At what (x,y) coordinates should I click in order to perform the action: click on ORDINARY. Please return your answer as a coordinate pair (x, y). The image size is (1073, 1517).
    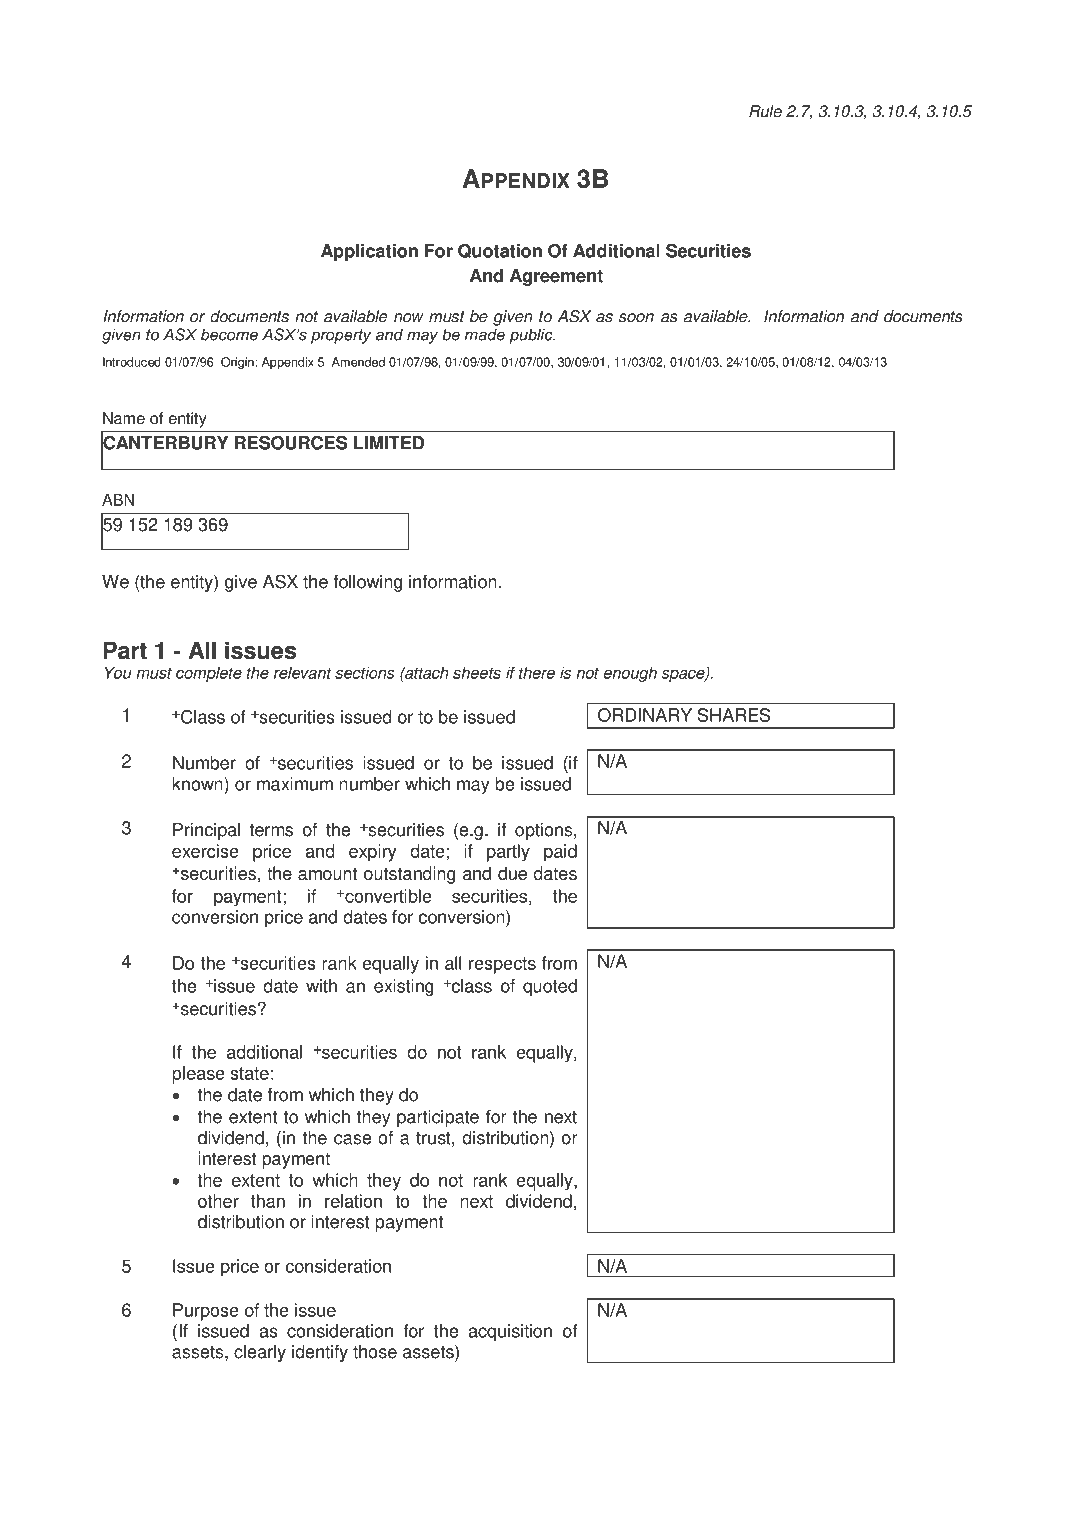
    Looking at the image, I should click on (645, 715).
